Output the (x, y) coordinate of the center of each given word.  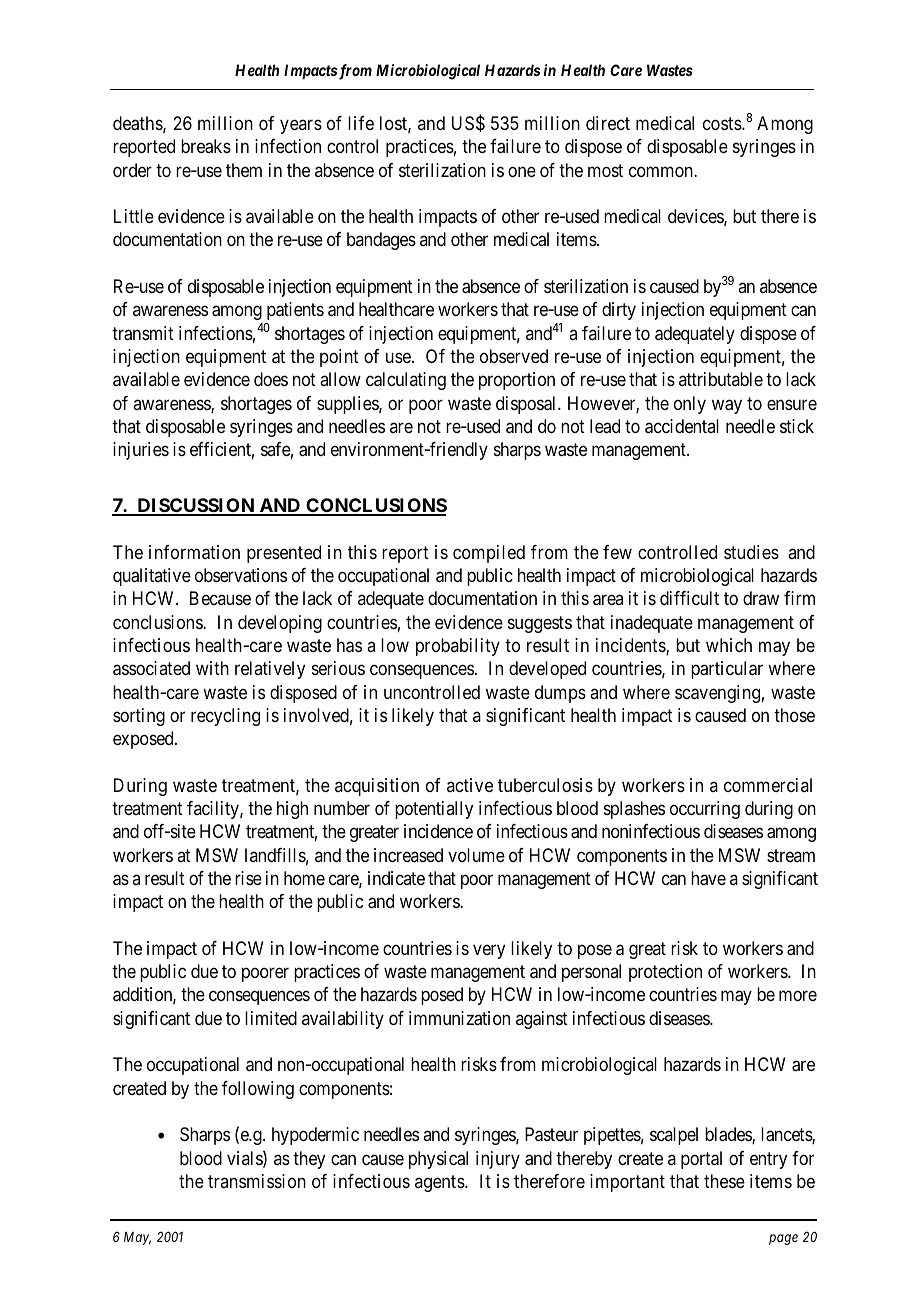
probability (458, 647)
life (361, 123)
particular (727, 670)
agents (440, 1183)
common (662, 171)
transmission (257, 1181)
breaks (206, 146)
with (212, 668)
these (724, 1181)
